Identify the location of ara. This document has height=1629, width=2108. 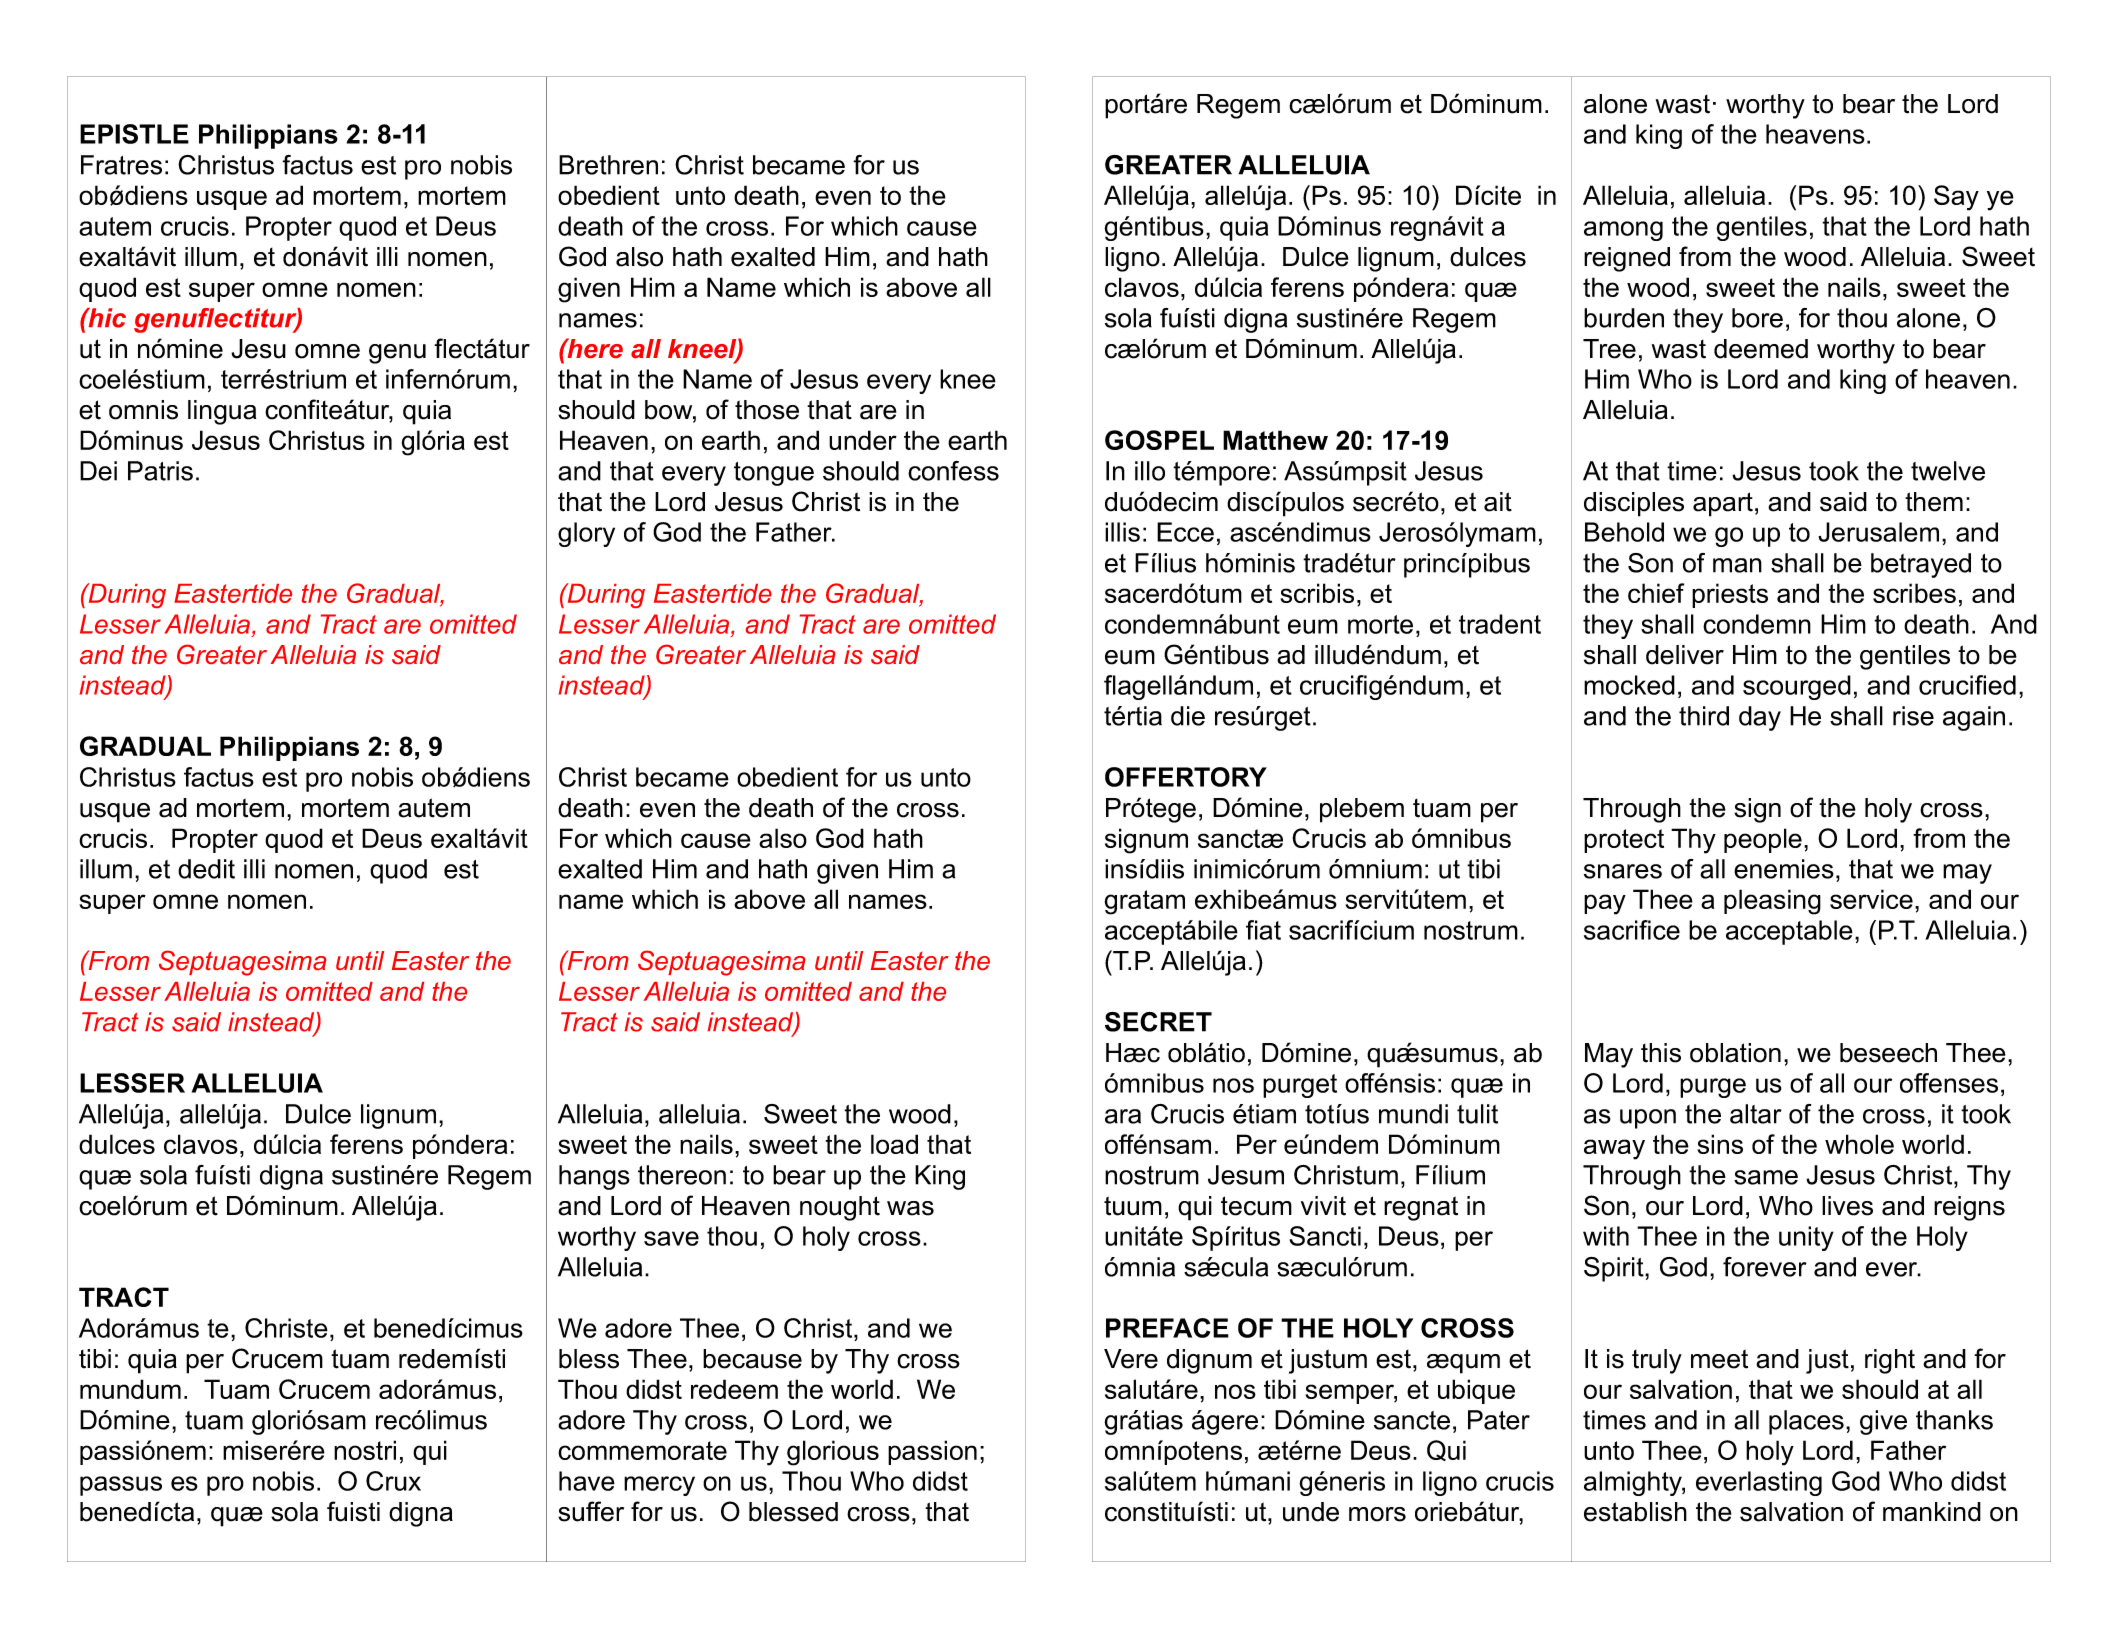
(1123, 1116).
